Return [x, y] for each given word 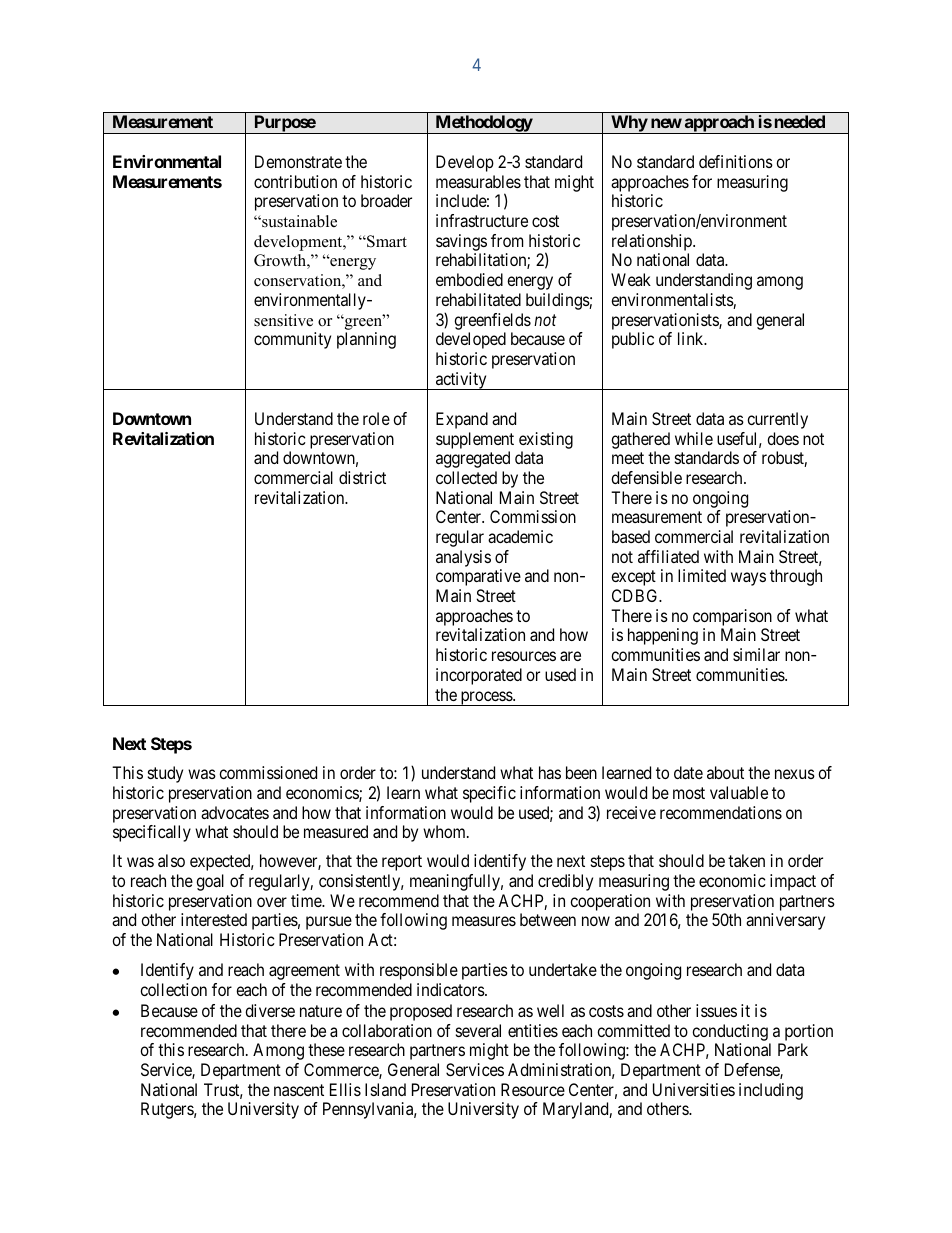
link [692, 338]
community [292, 340]
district [362, 477]
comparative [478, 577]
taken [746, 860]
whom [445, 831]
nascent [299, 1090]
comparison [732, 619]
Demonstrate [298, 161]
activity [461, 381]
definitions [736, 161]
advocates [235, 812]
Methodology [483, 124]
